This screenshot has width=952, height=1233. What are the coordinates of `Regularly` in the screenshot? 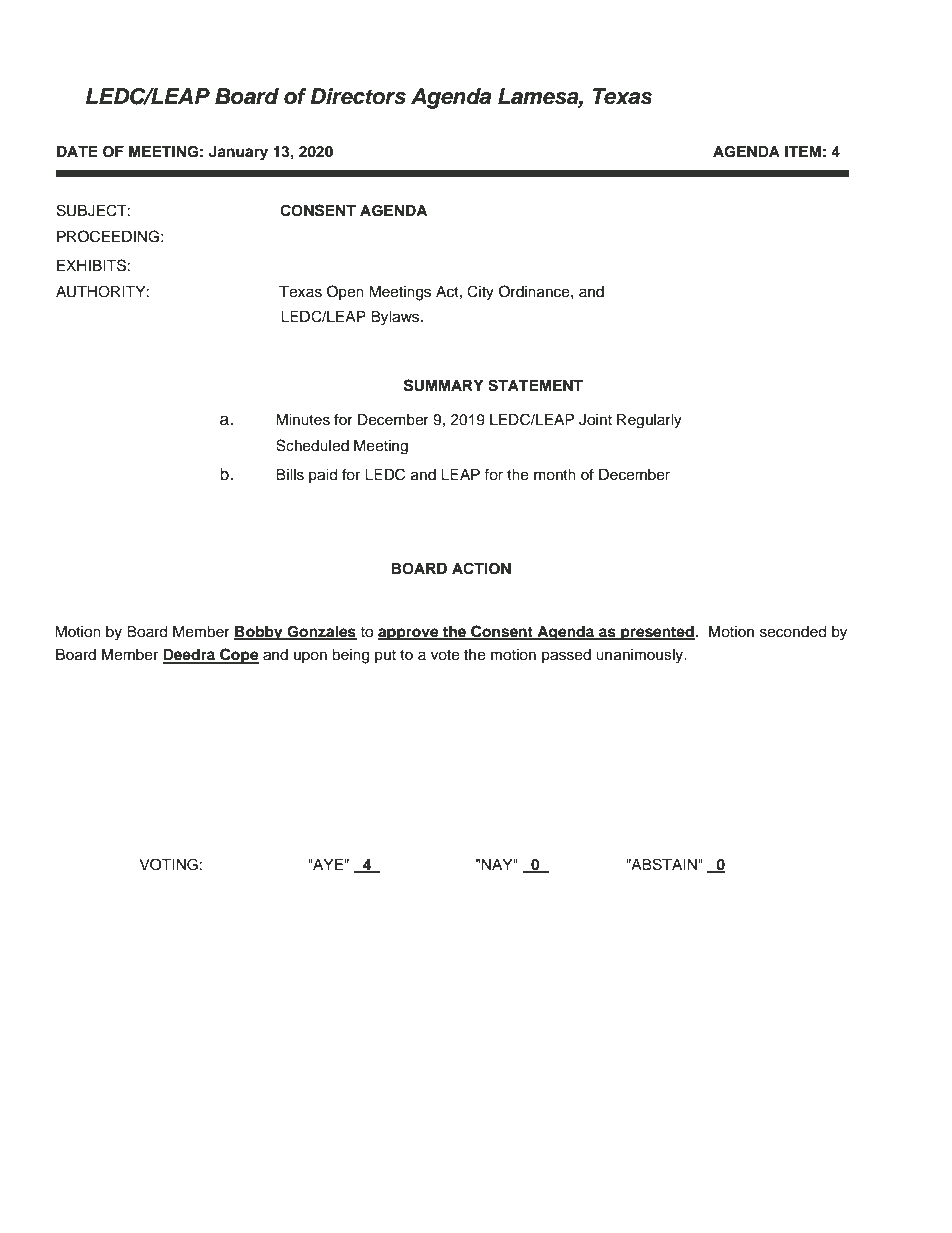 It's located at (649, 421).
